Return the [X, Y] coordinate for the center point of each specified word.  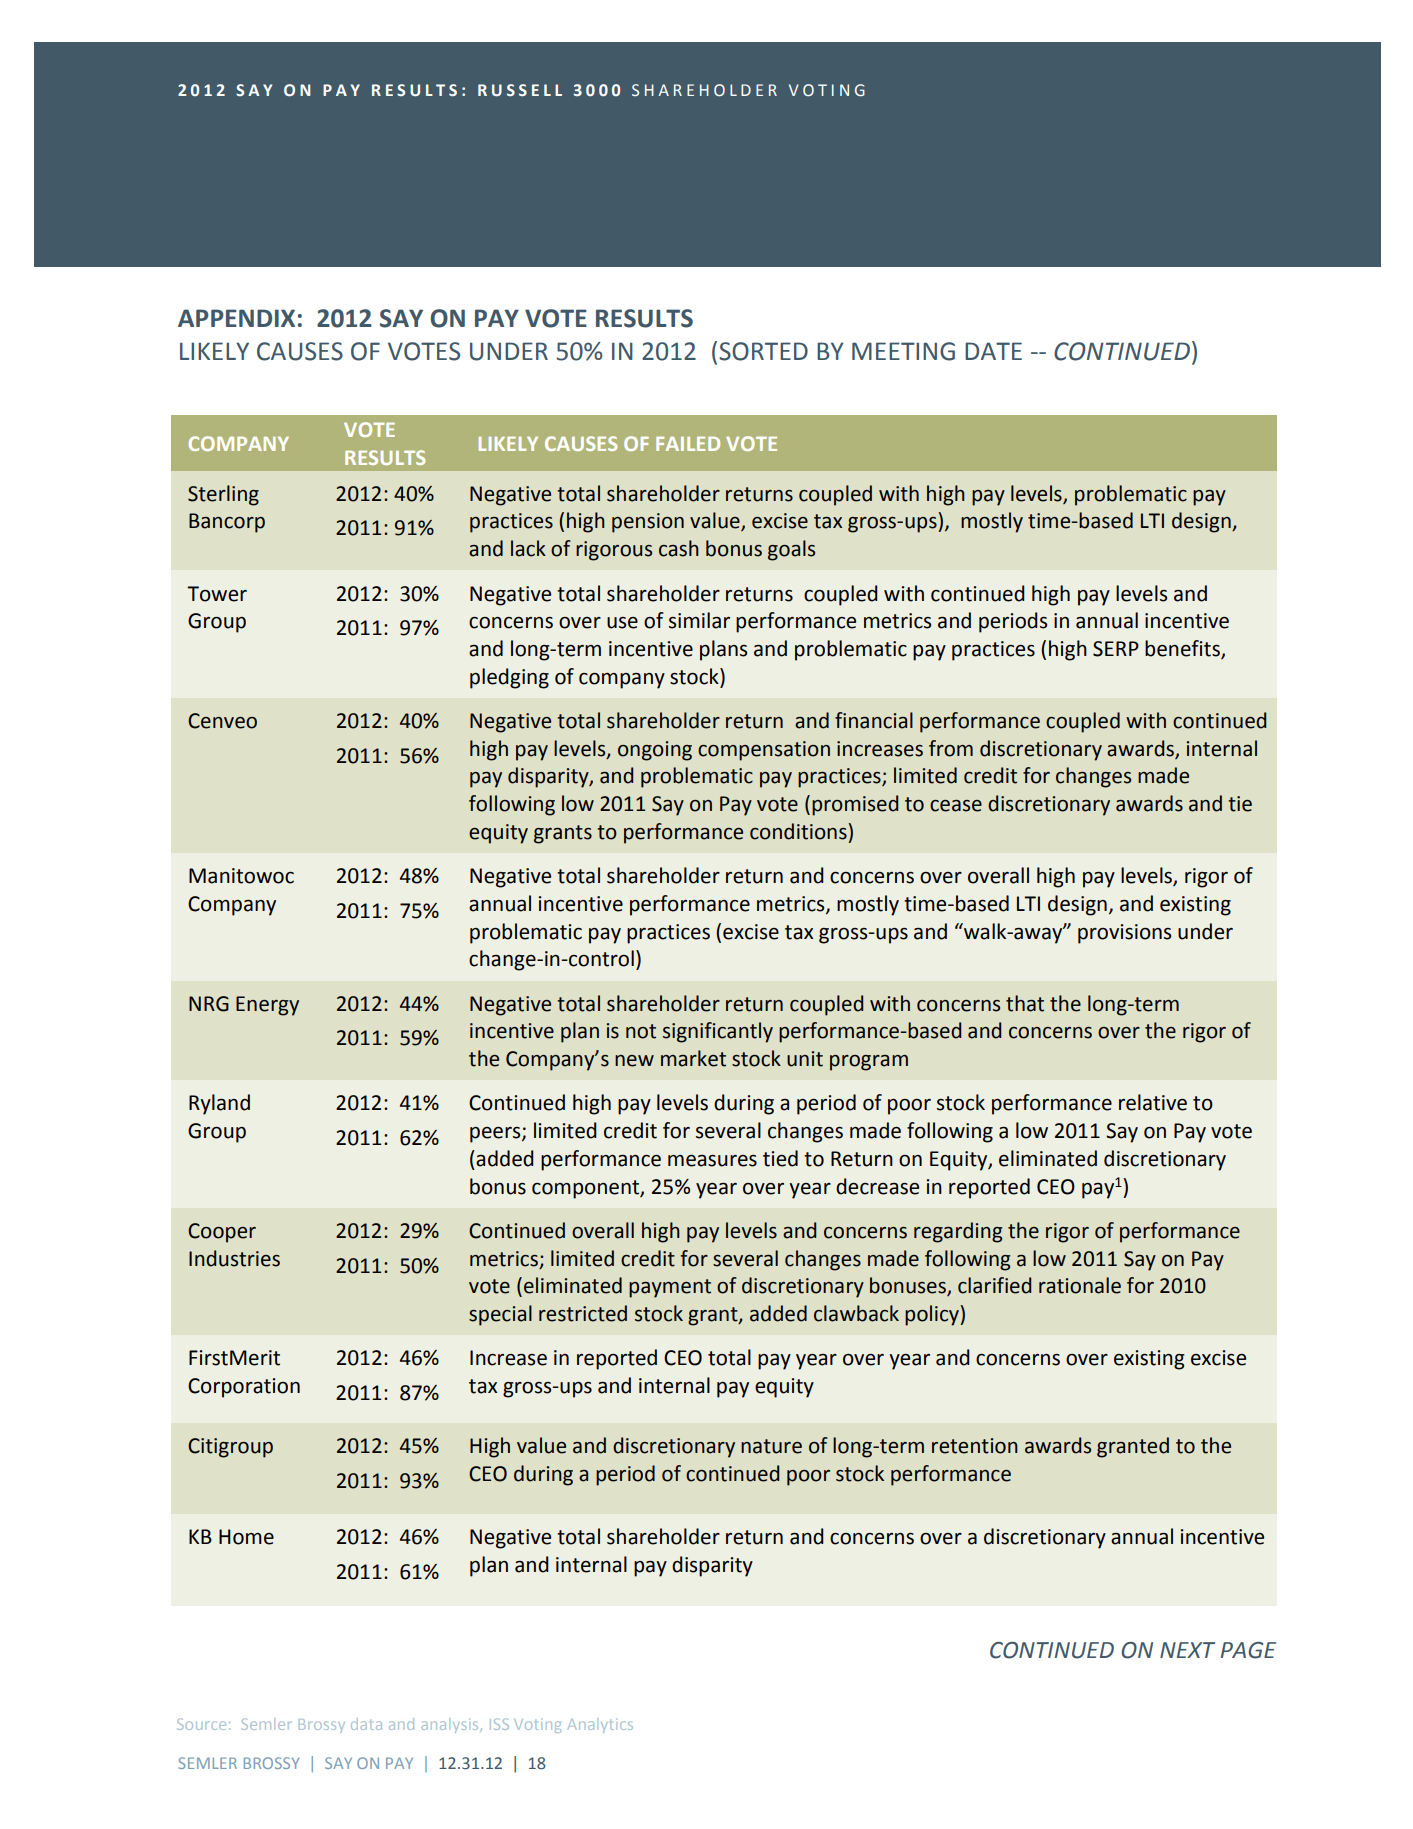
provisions [1124, 934]
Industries [234, 1258]
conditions [799, 831]
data [366, 1724]
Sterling [223, 495]
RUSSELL [520, 90]
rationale [1080, 1285]
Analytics [600, 1725]
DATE [993, 351]
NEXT [1187, 1650]
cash [679, 548]
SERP [1116, 649]
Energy [267, 1006]
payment [670, 1288]
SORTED [763, 351]
